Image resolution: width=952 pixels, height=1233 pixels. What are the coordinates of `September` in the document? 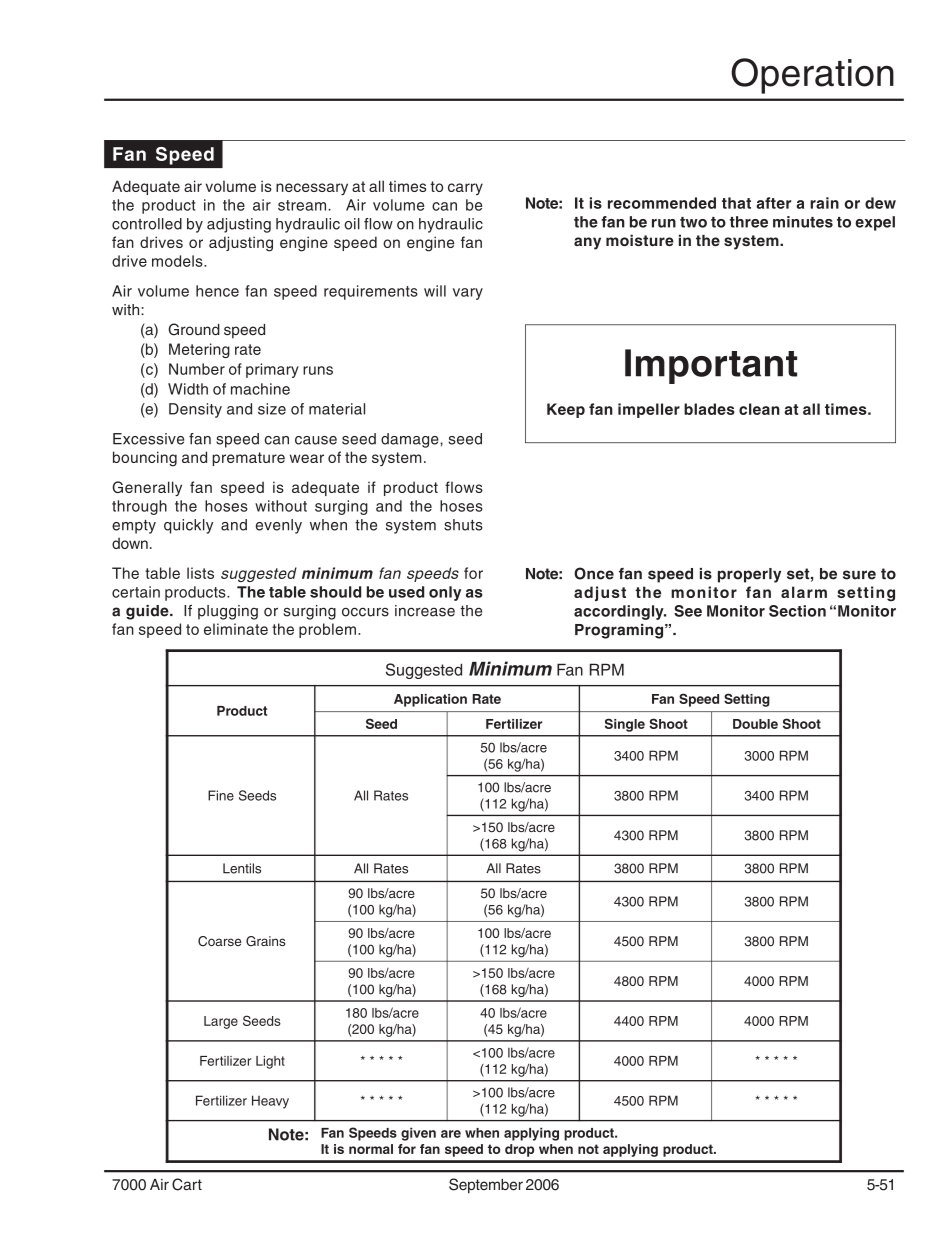 It's located at (486, 1186).
